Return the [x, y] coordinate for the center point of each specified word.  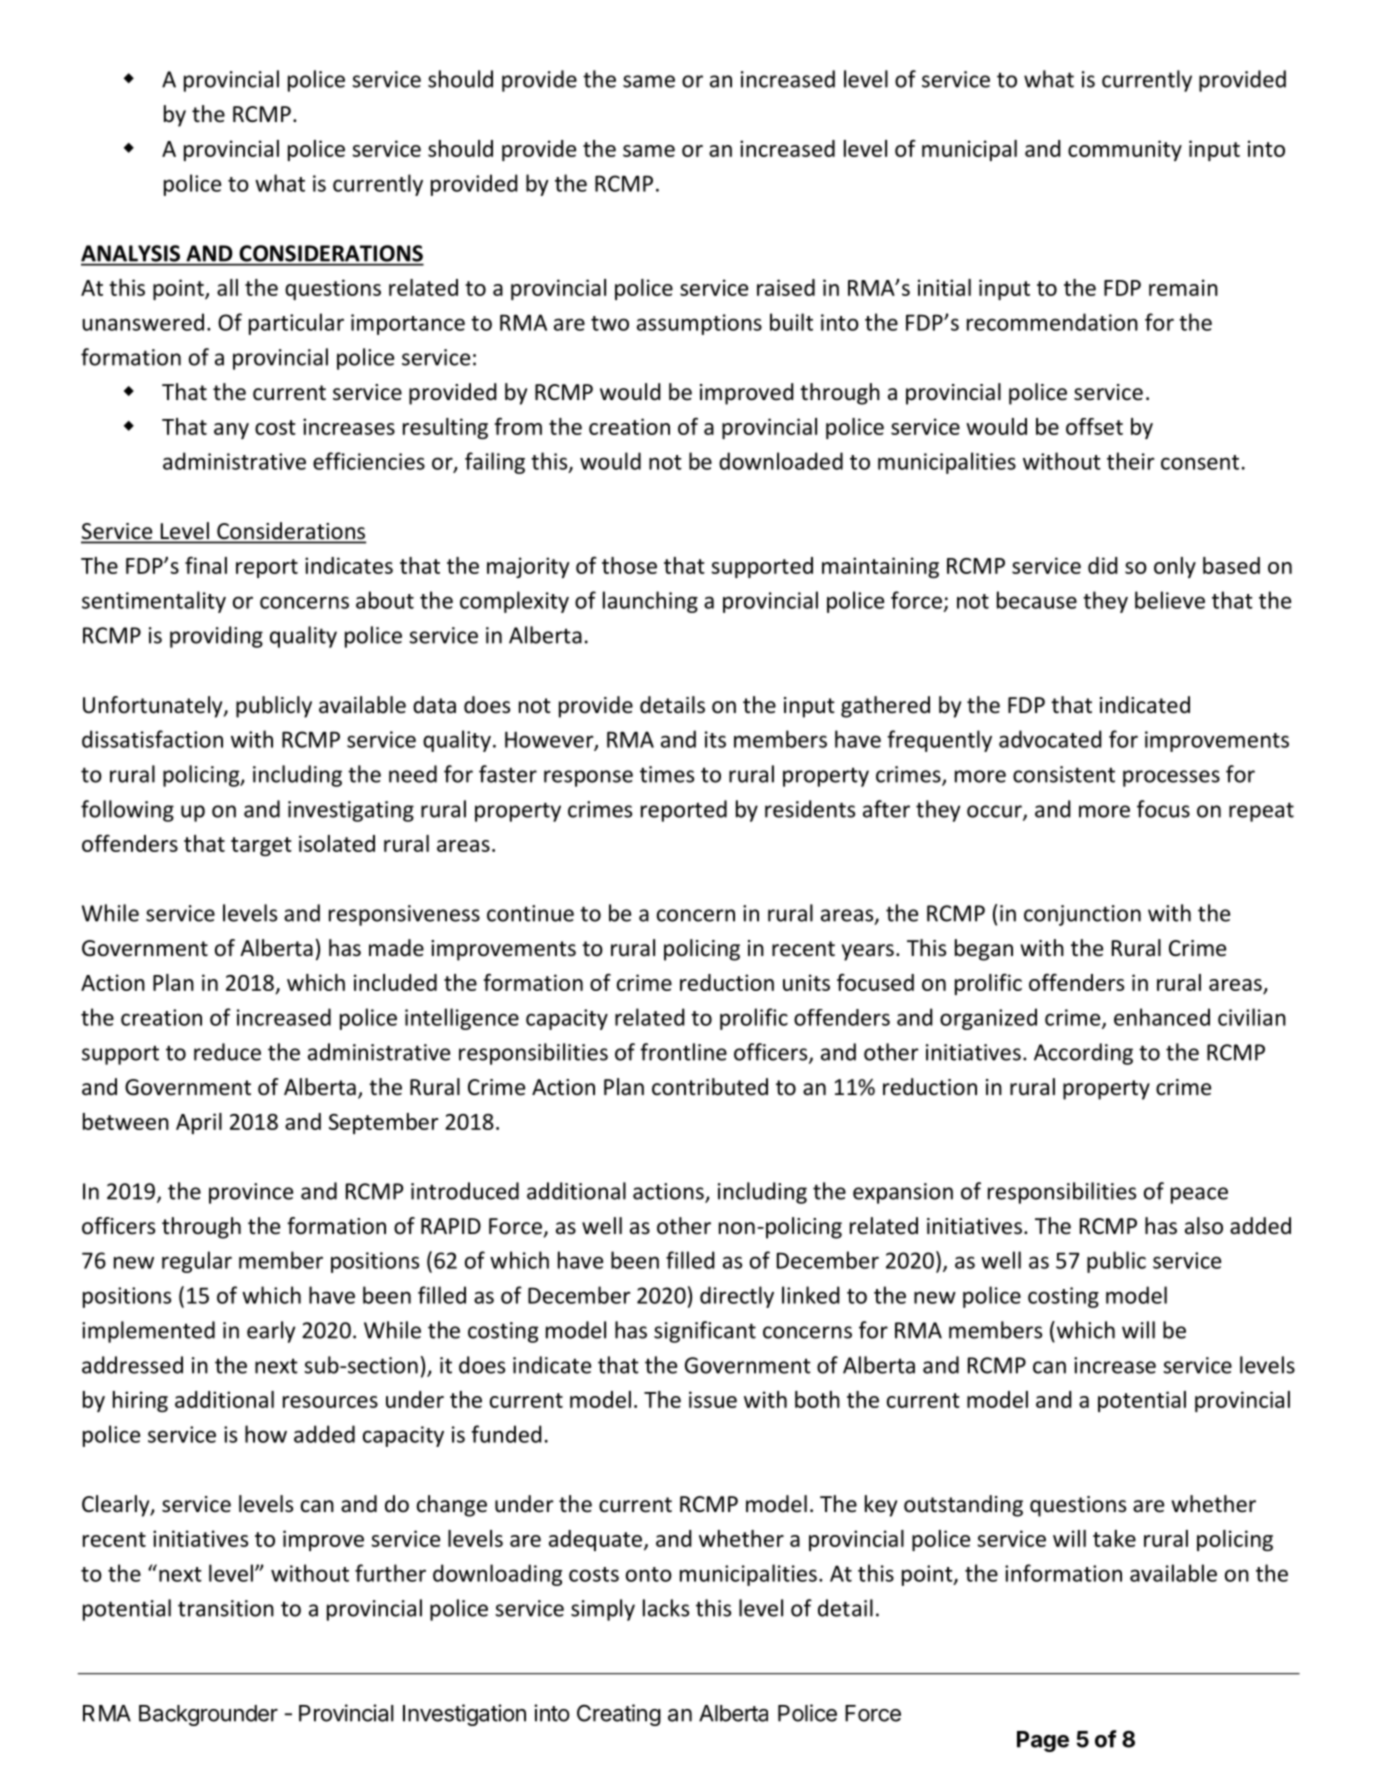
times [667, 774]
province [251, 1193]
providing [216, 637]
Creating [619, 1715]
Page [1043, 1741]
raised [786, 287]
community [1125, 150]
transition [226, 1608]
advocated [1050, 739]
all [227, 287]
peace [1199, 1195]
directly [737, 1297]
